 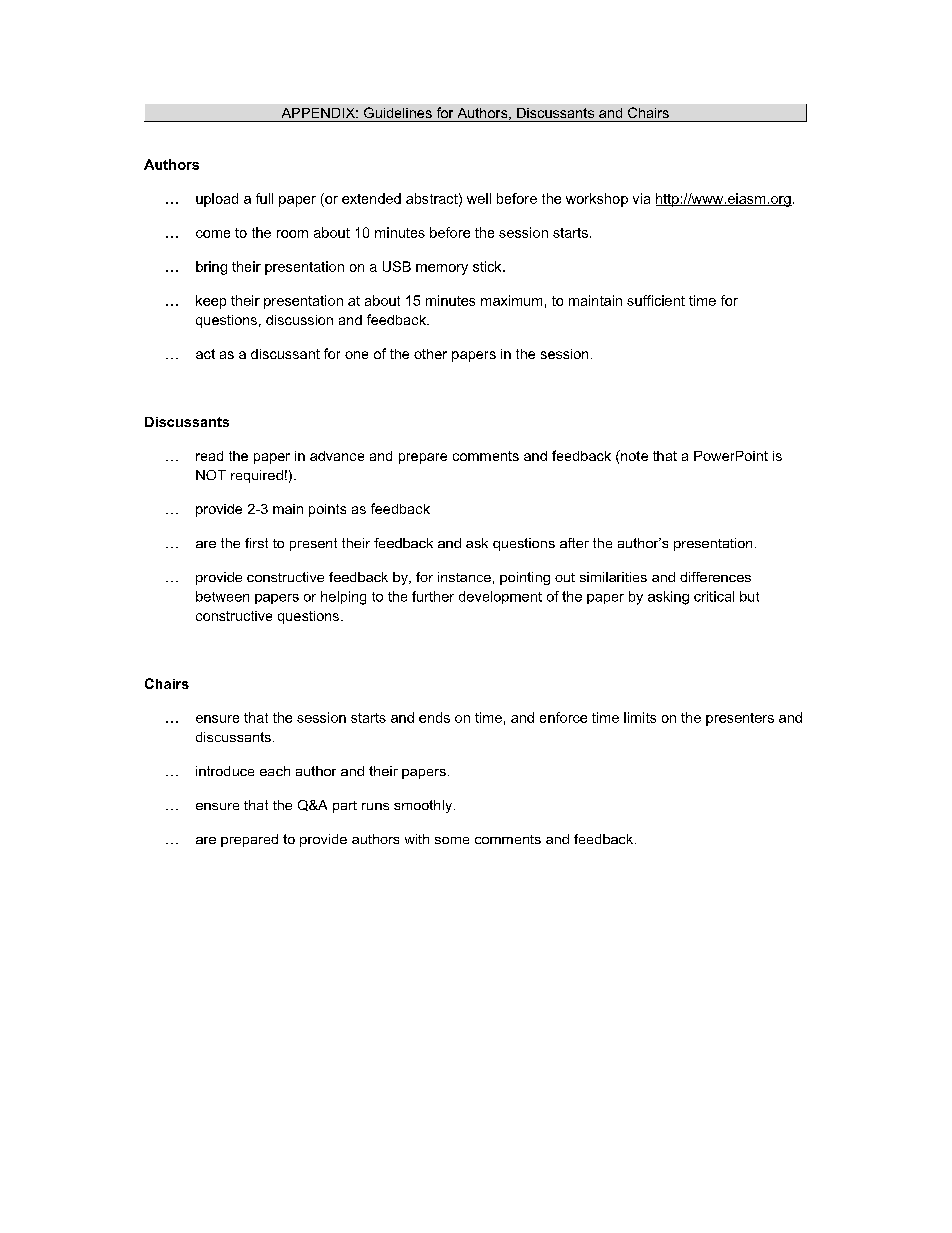 I want to click on each, so click(x=275, y=771).
